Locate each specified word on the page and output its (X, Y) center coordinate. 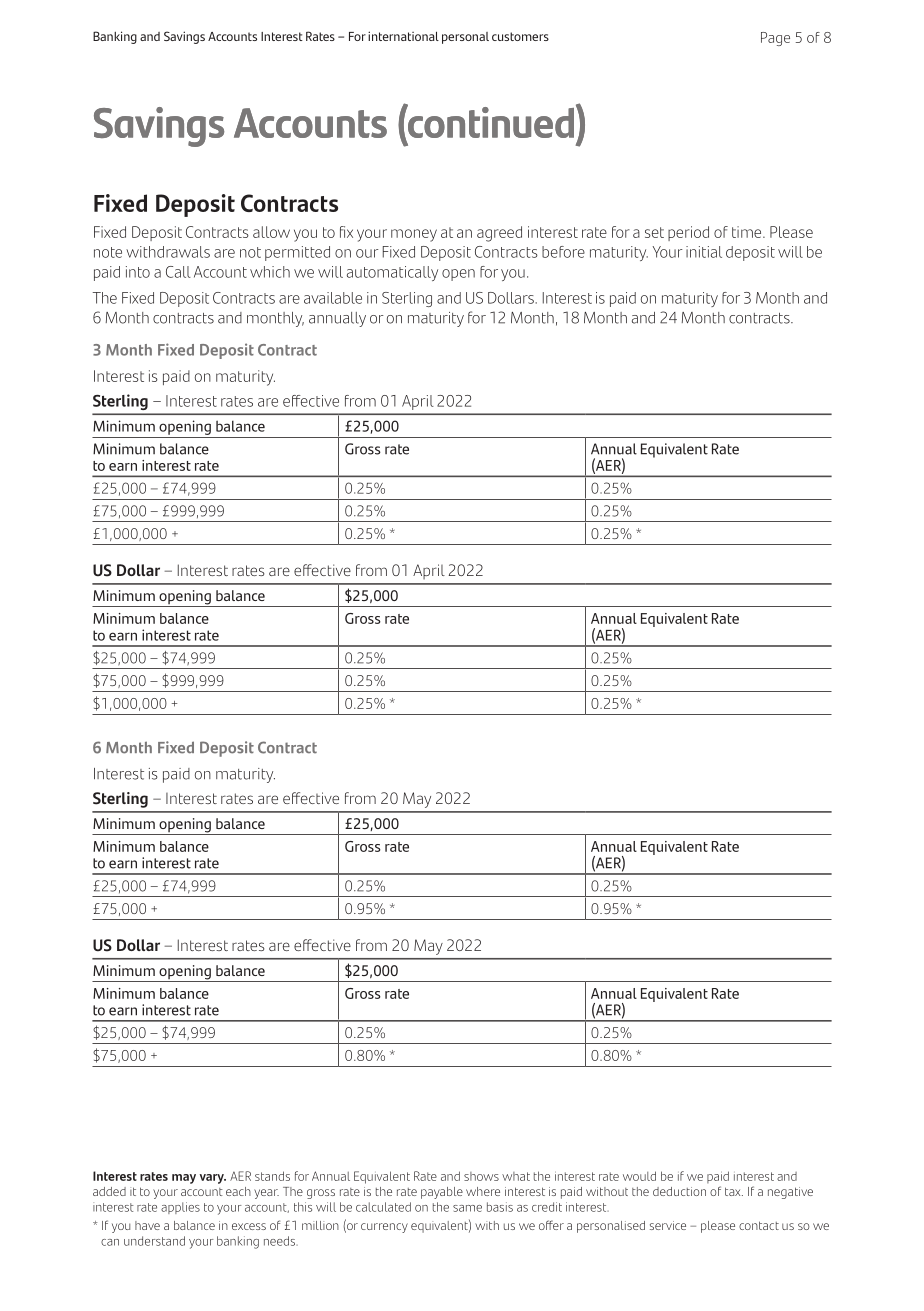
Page (775, 39)
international (403, 36)
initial (704, 252)
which (270, 272)
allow (271, 232)
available (333, 298)
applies (180, 1208)
